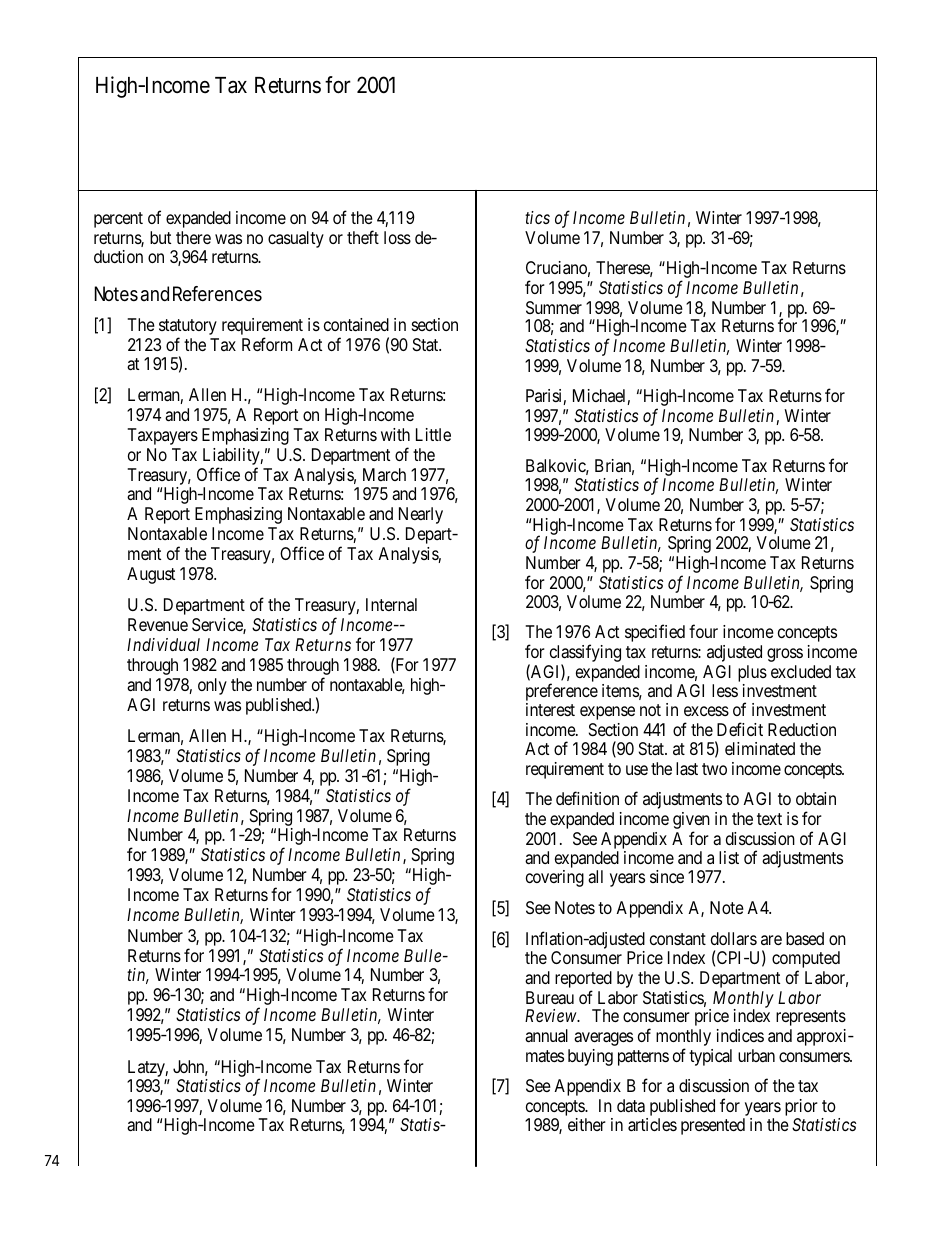  I want to click on preference, so click(562, 692).
